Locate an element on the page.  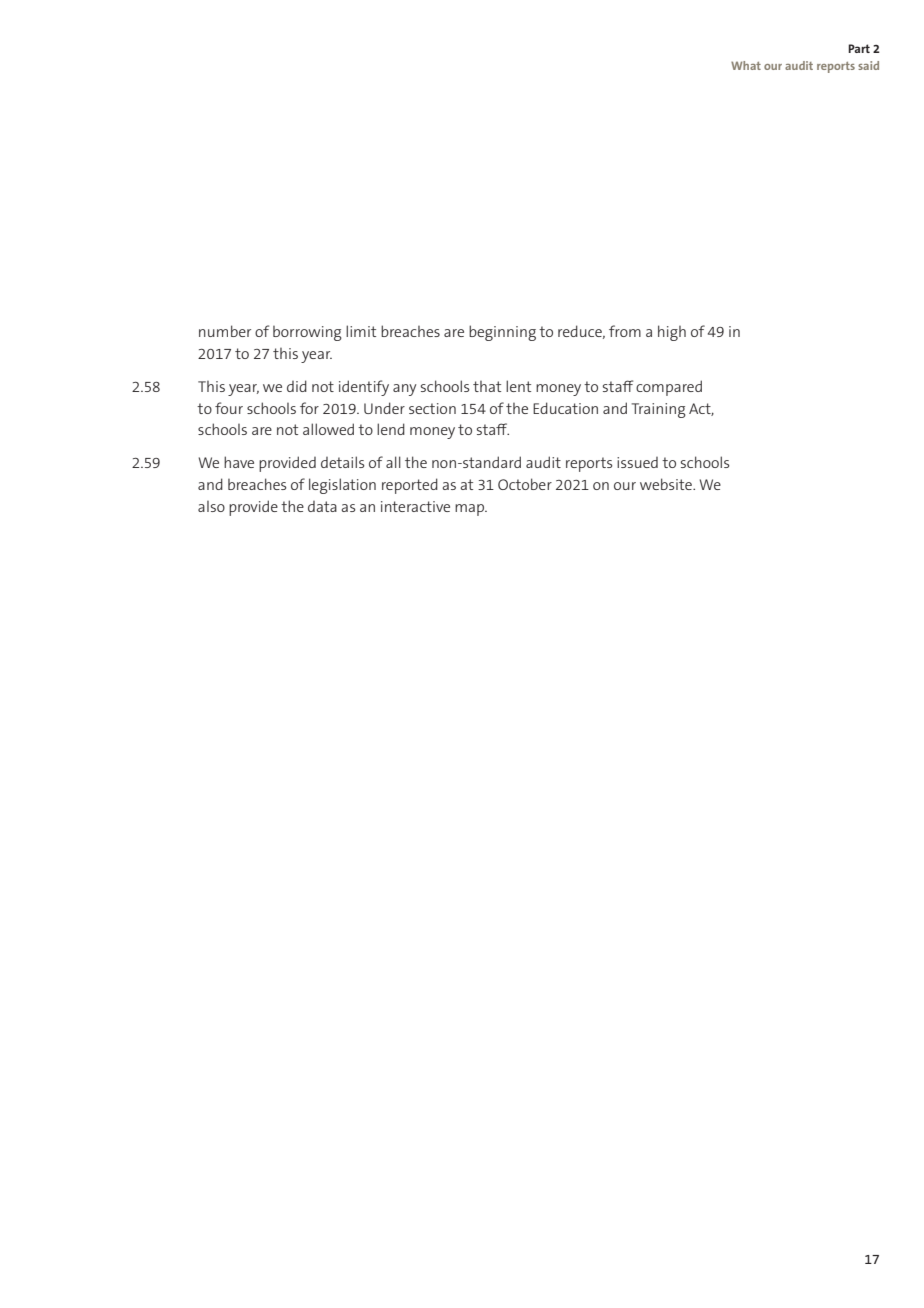
borrowing is located at coordinates (307, 333).
